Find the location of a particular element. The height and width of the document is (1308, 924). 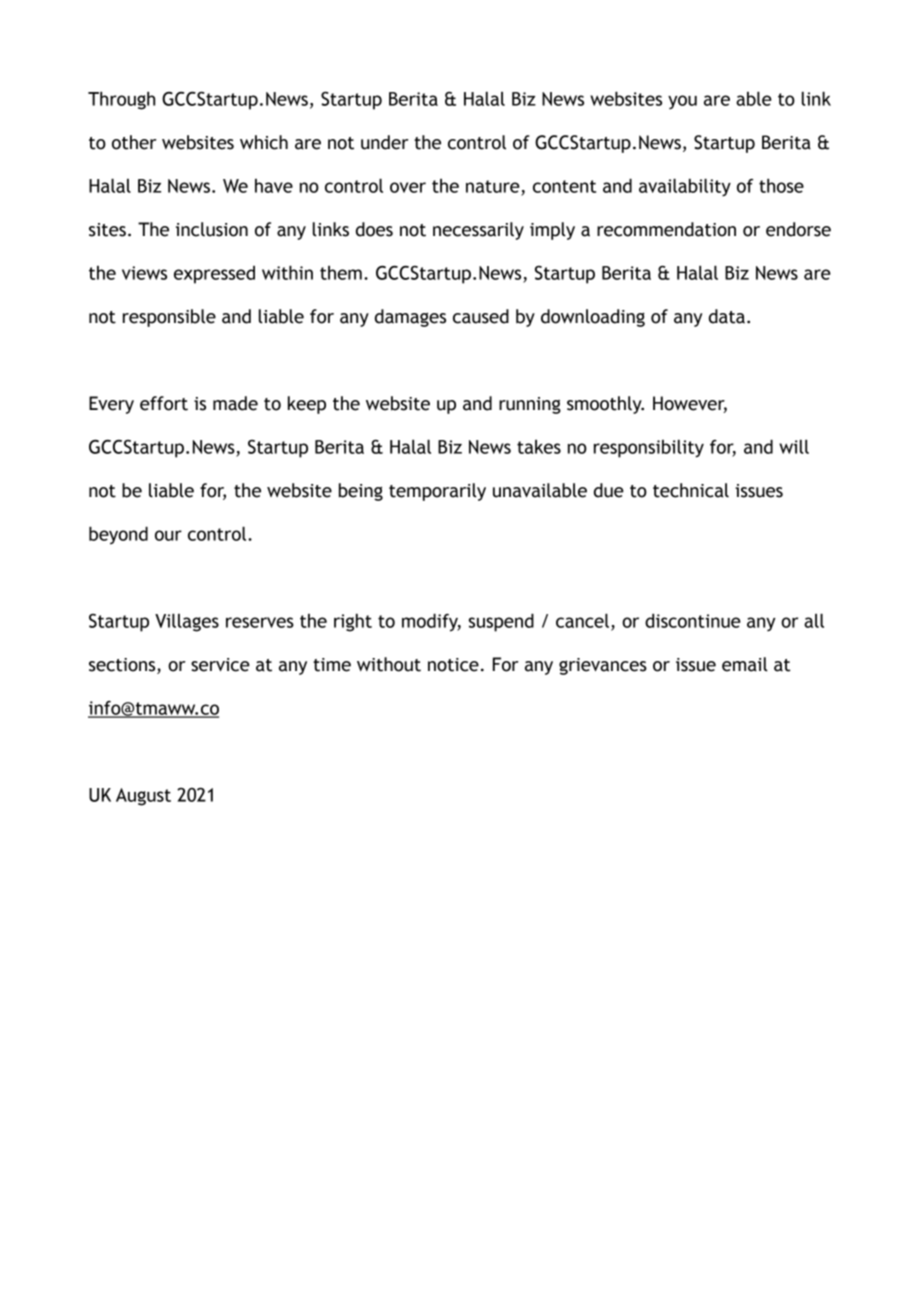

August is located at coordinates (143, 797).
